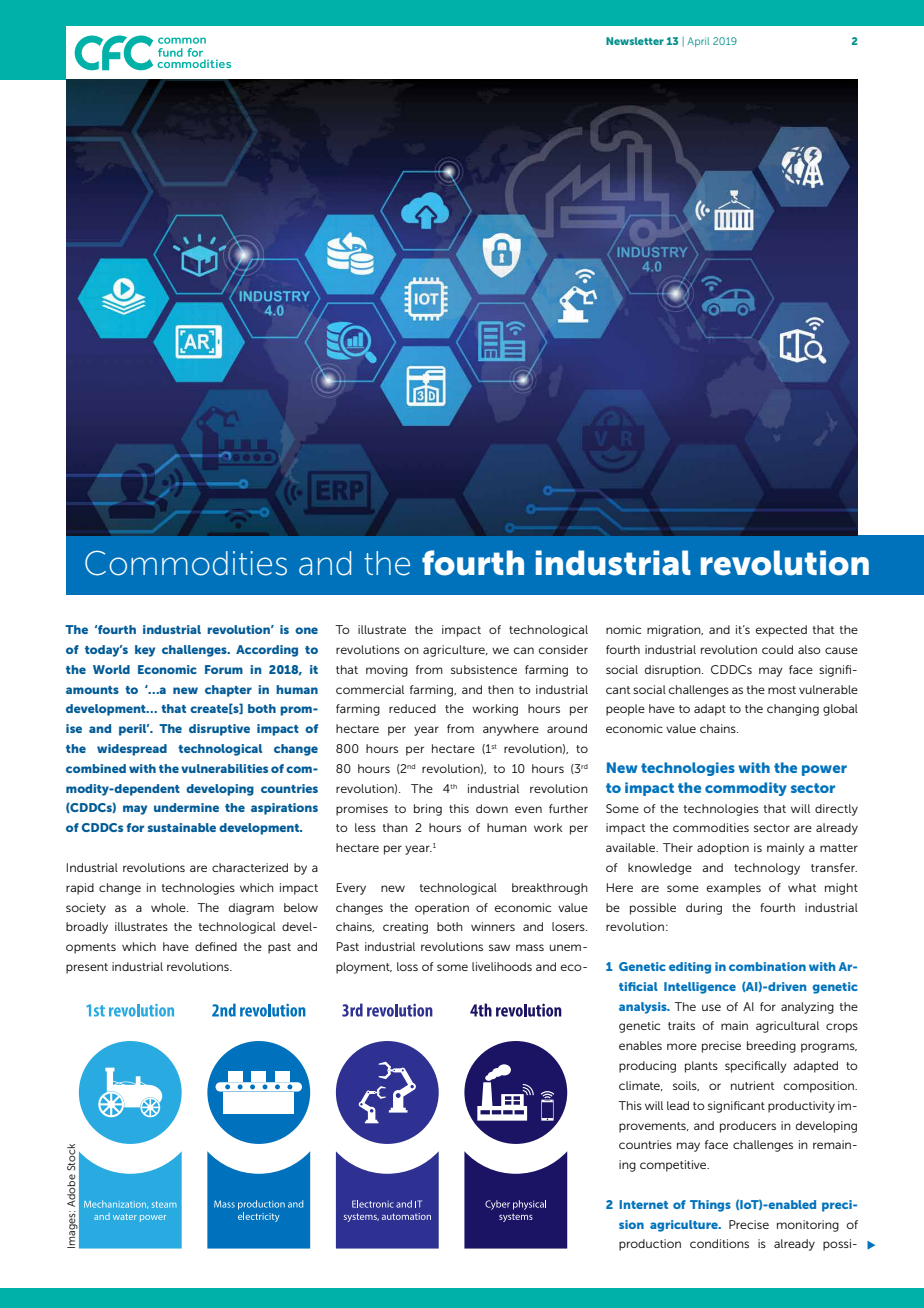 The image size is (924, 1308). What do you see at coordinates (734, 889) in the document?
I see `examples` at bounding box center [734, 889].
